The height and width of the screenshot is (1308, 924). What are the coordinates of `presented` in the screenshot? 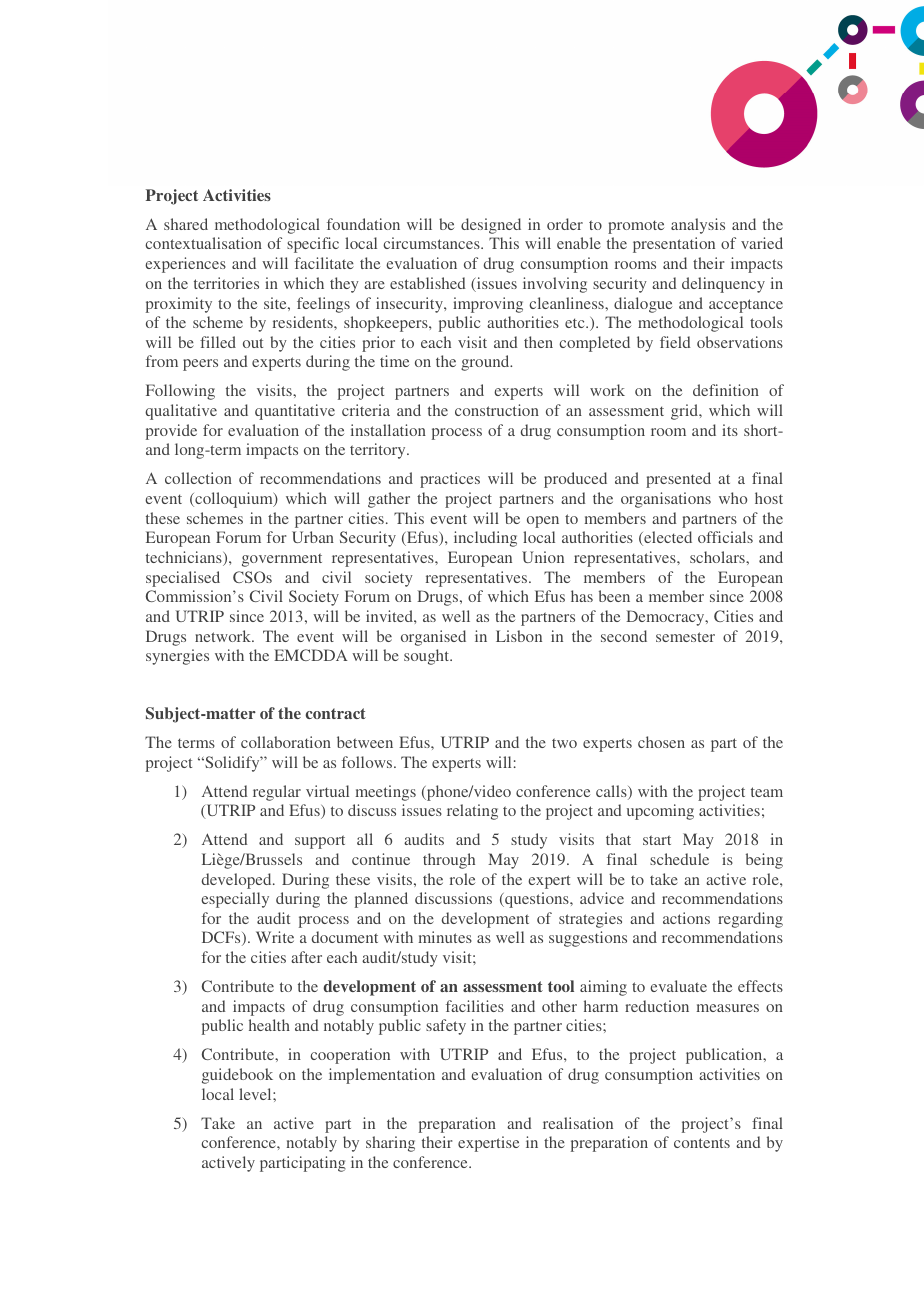 It's located at (678, 480).
